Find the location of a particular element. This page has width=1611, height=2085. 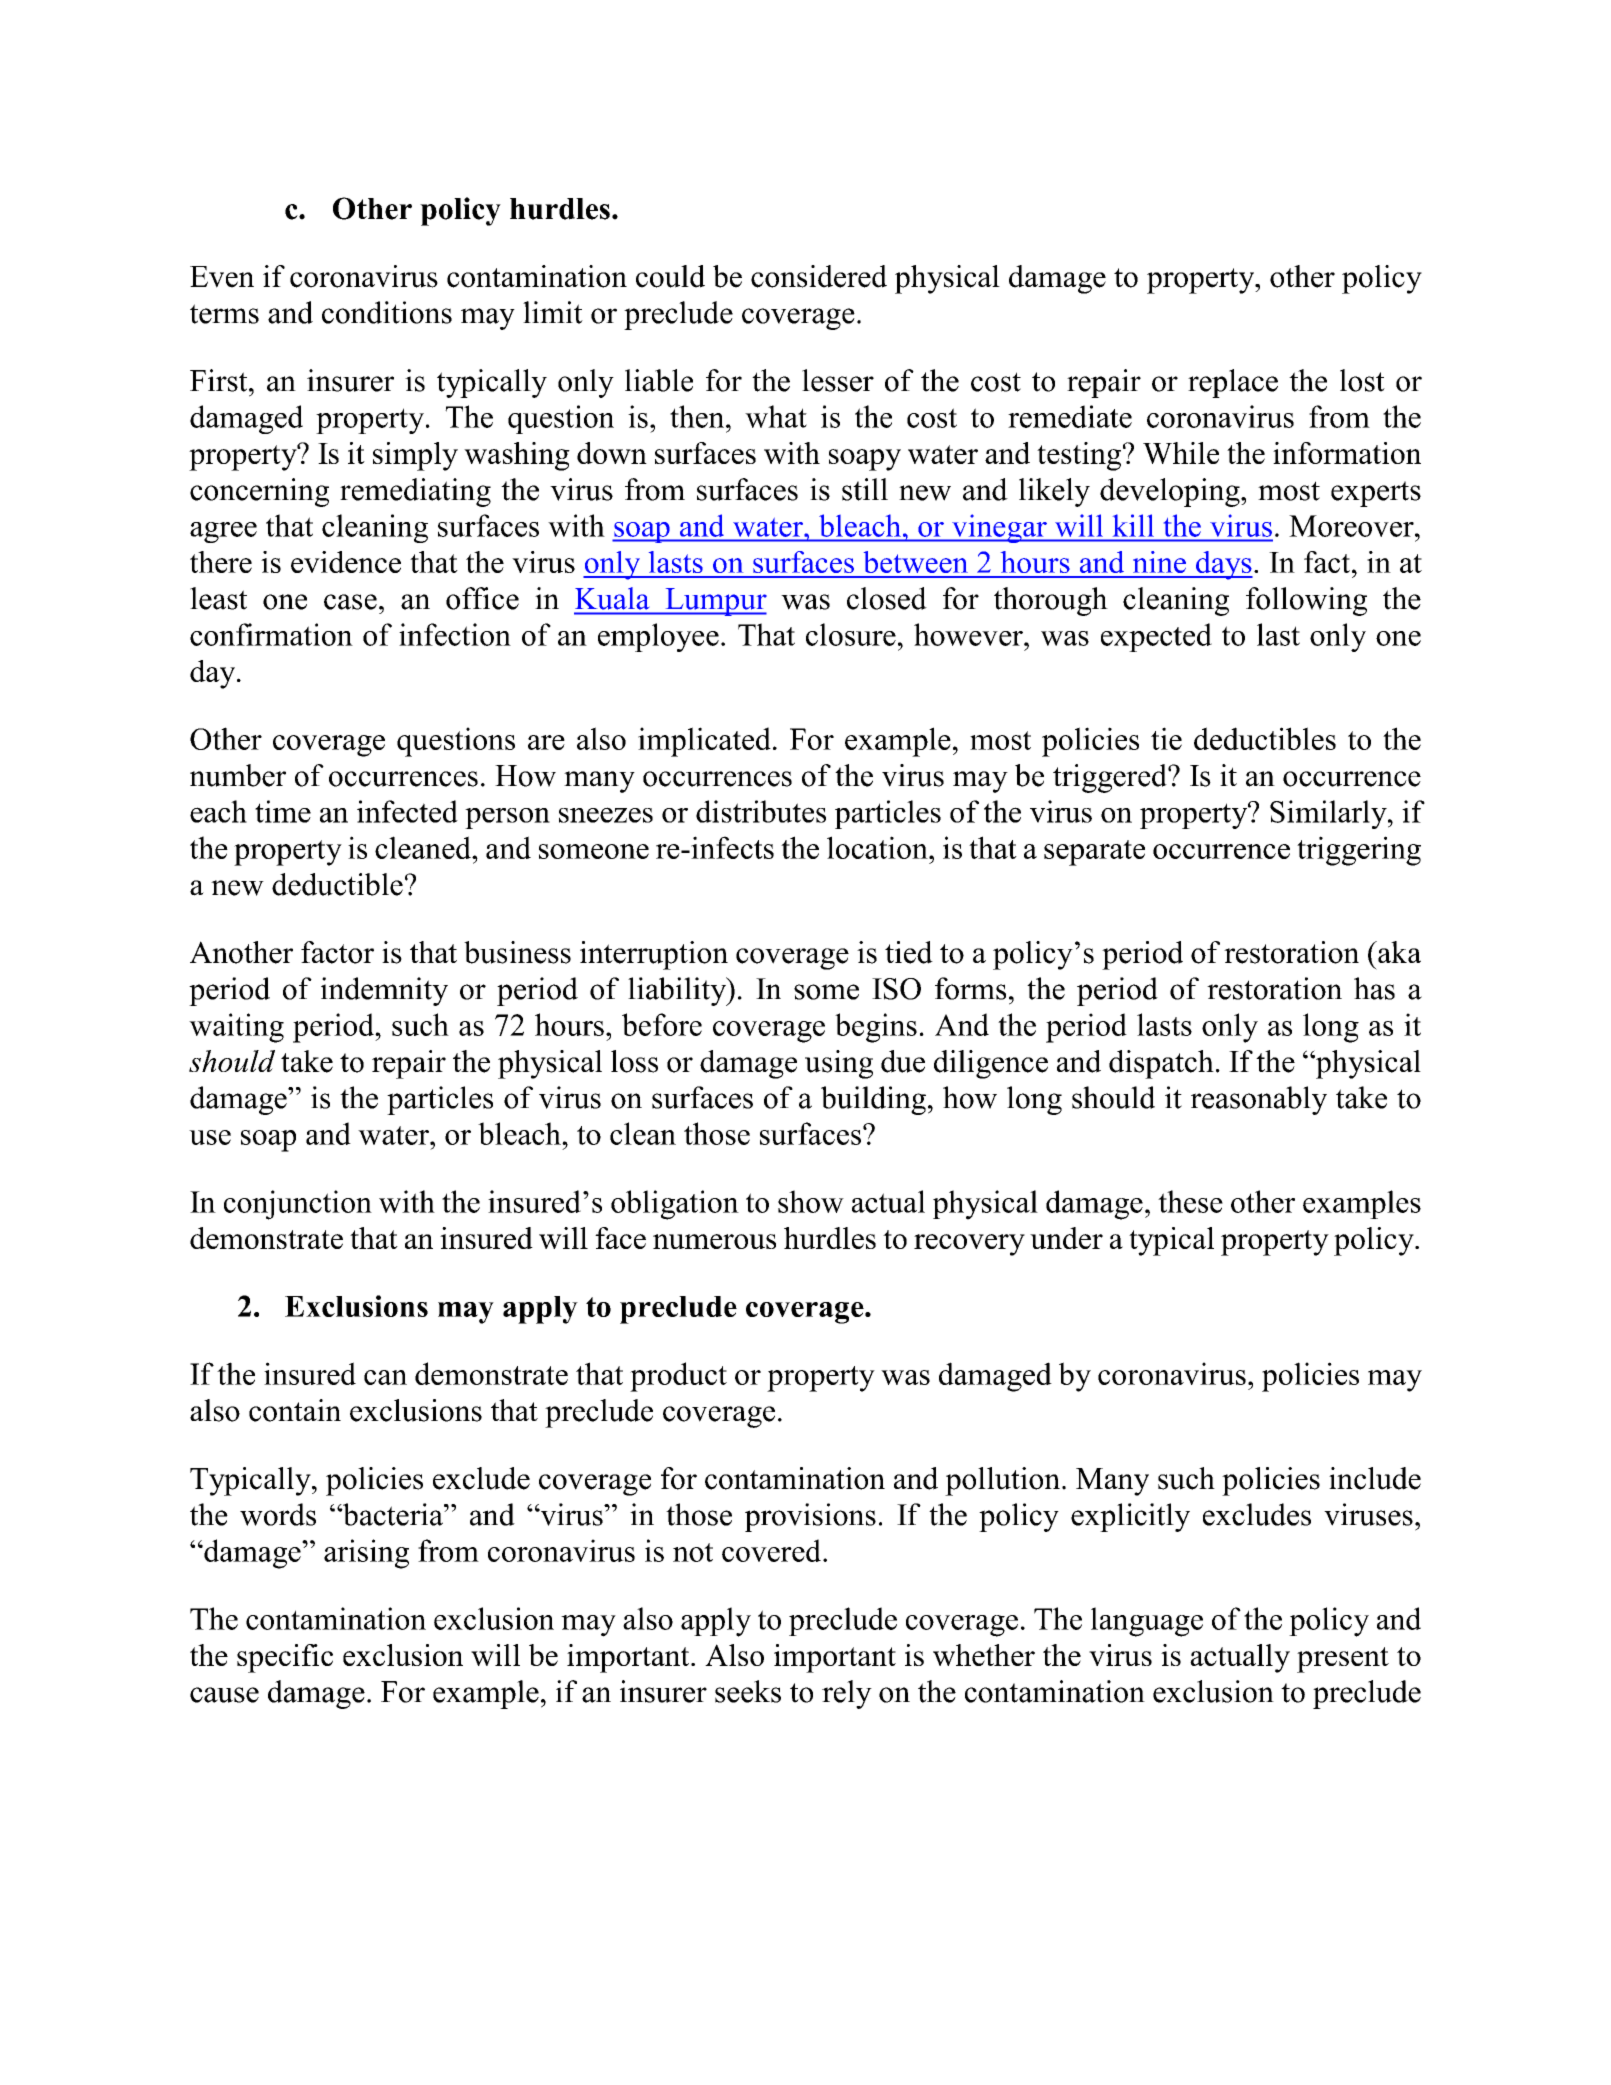

considered is located at coordinates (819, 276).
